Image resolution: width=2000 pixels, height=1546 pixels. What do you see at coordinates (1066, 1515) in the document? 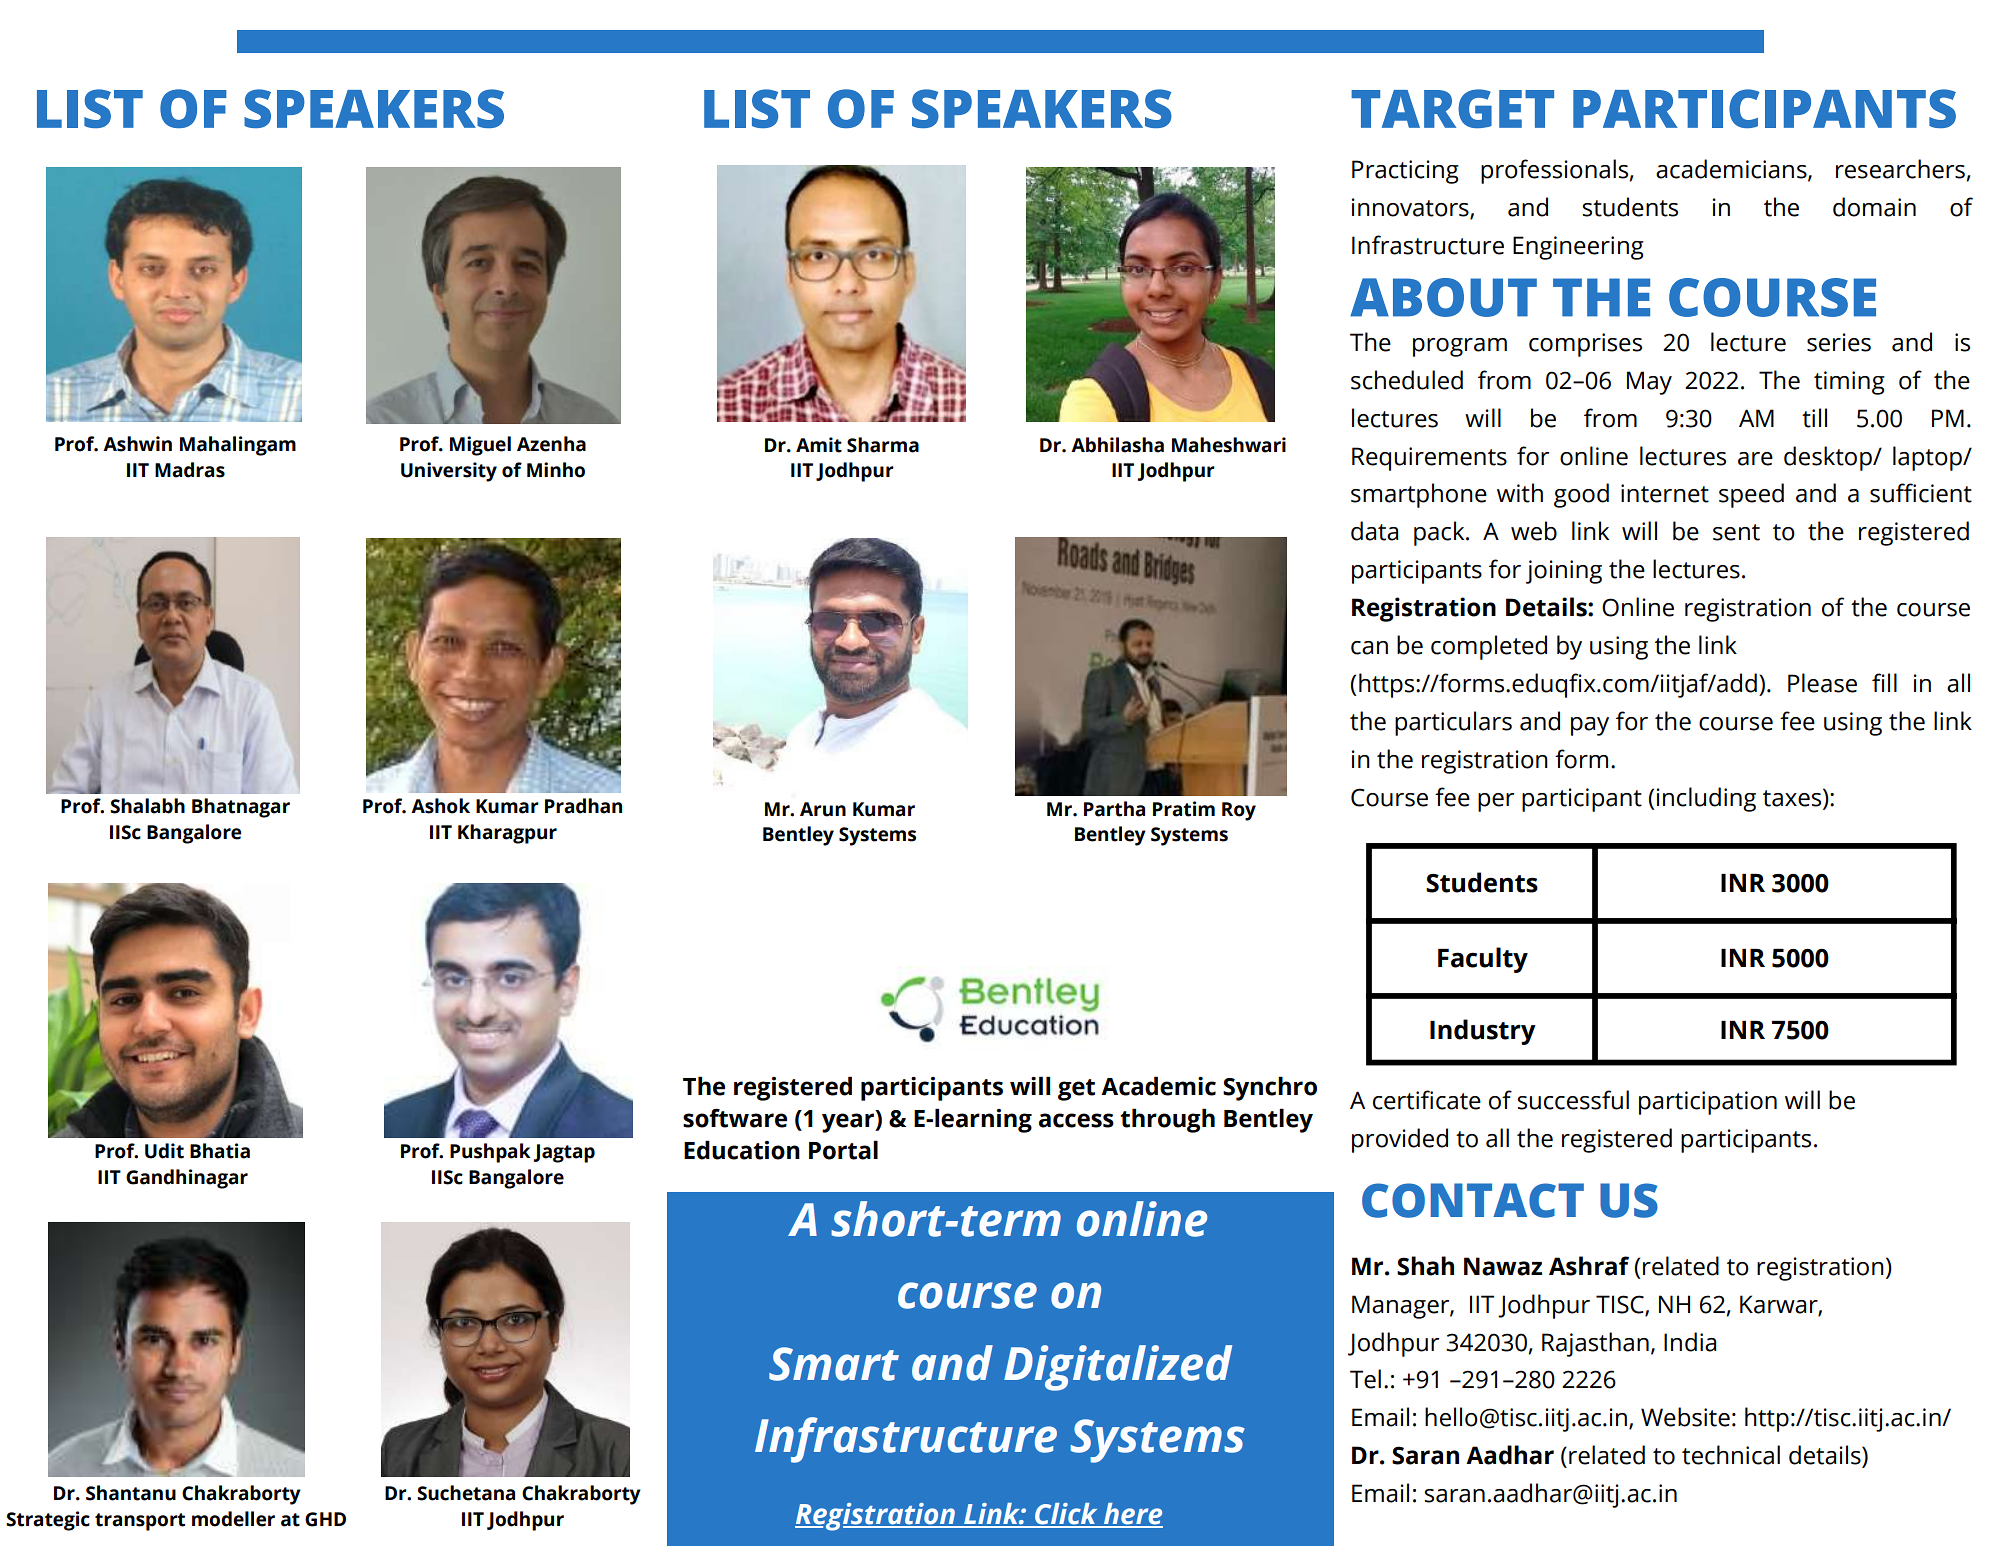
I see `Click` at bounding box center [1066, 1515].
